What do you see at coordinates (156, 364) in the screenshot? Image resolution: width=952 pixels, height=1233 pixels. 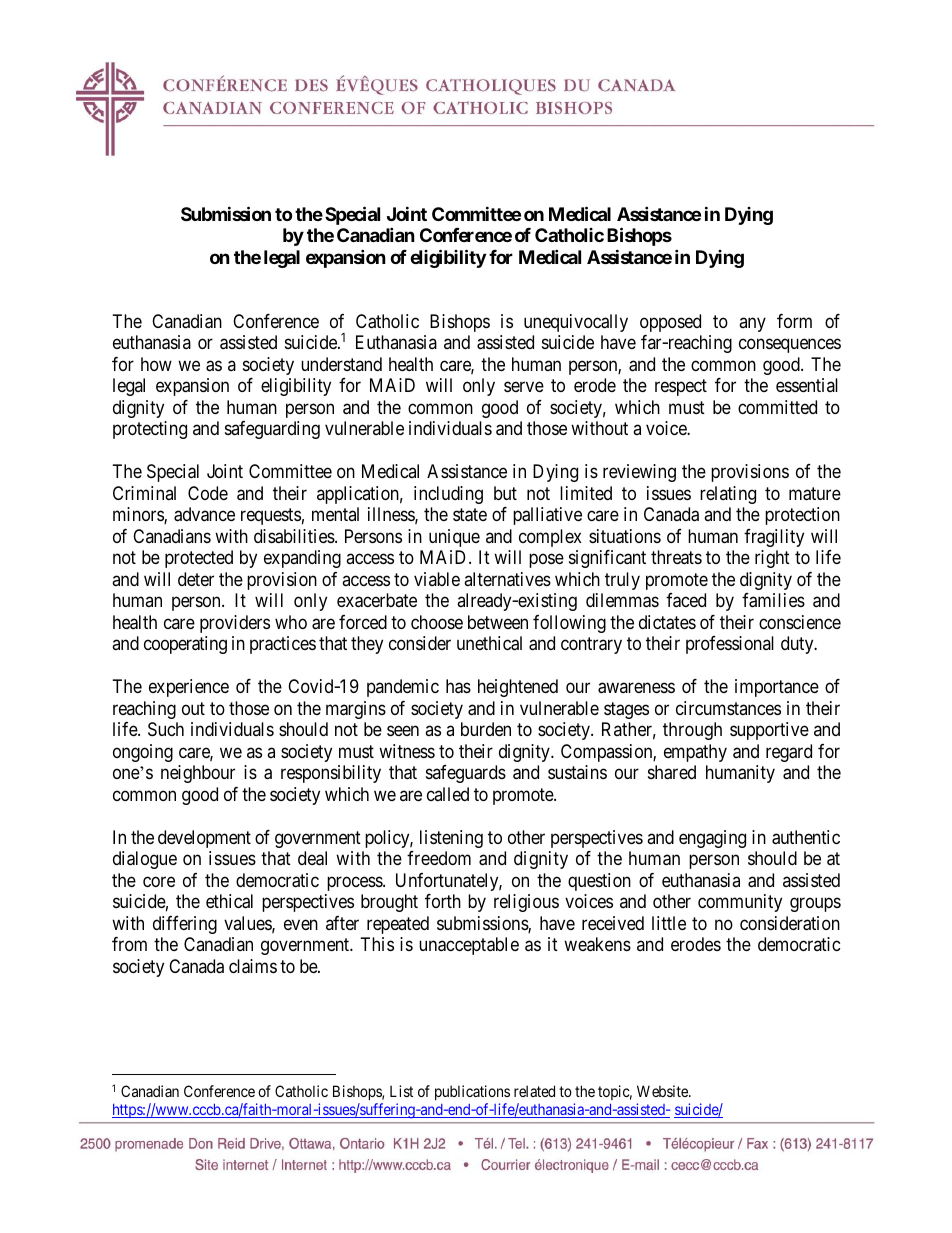 I see `how` at bounding box center [156, 364].
